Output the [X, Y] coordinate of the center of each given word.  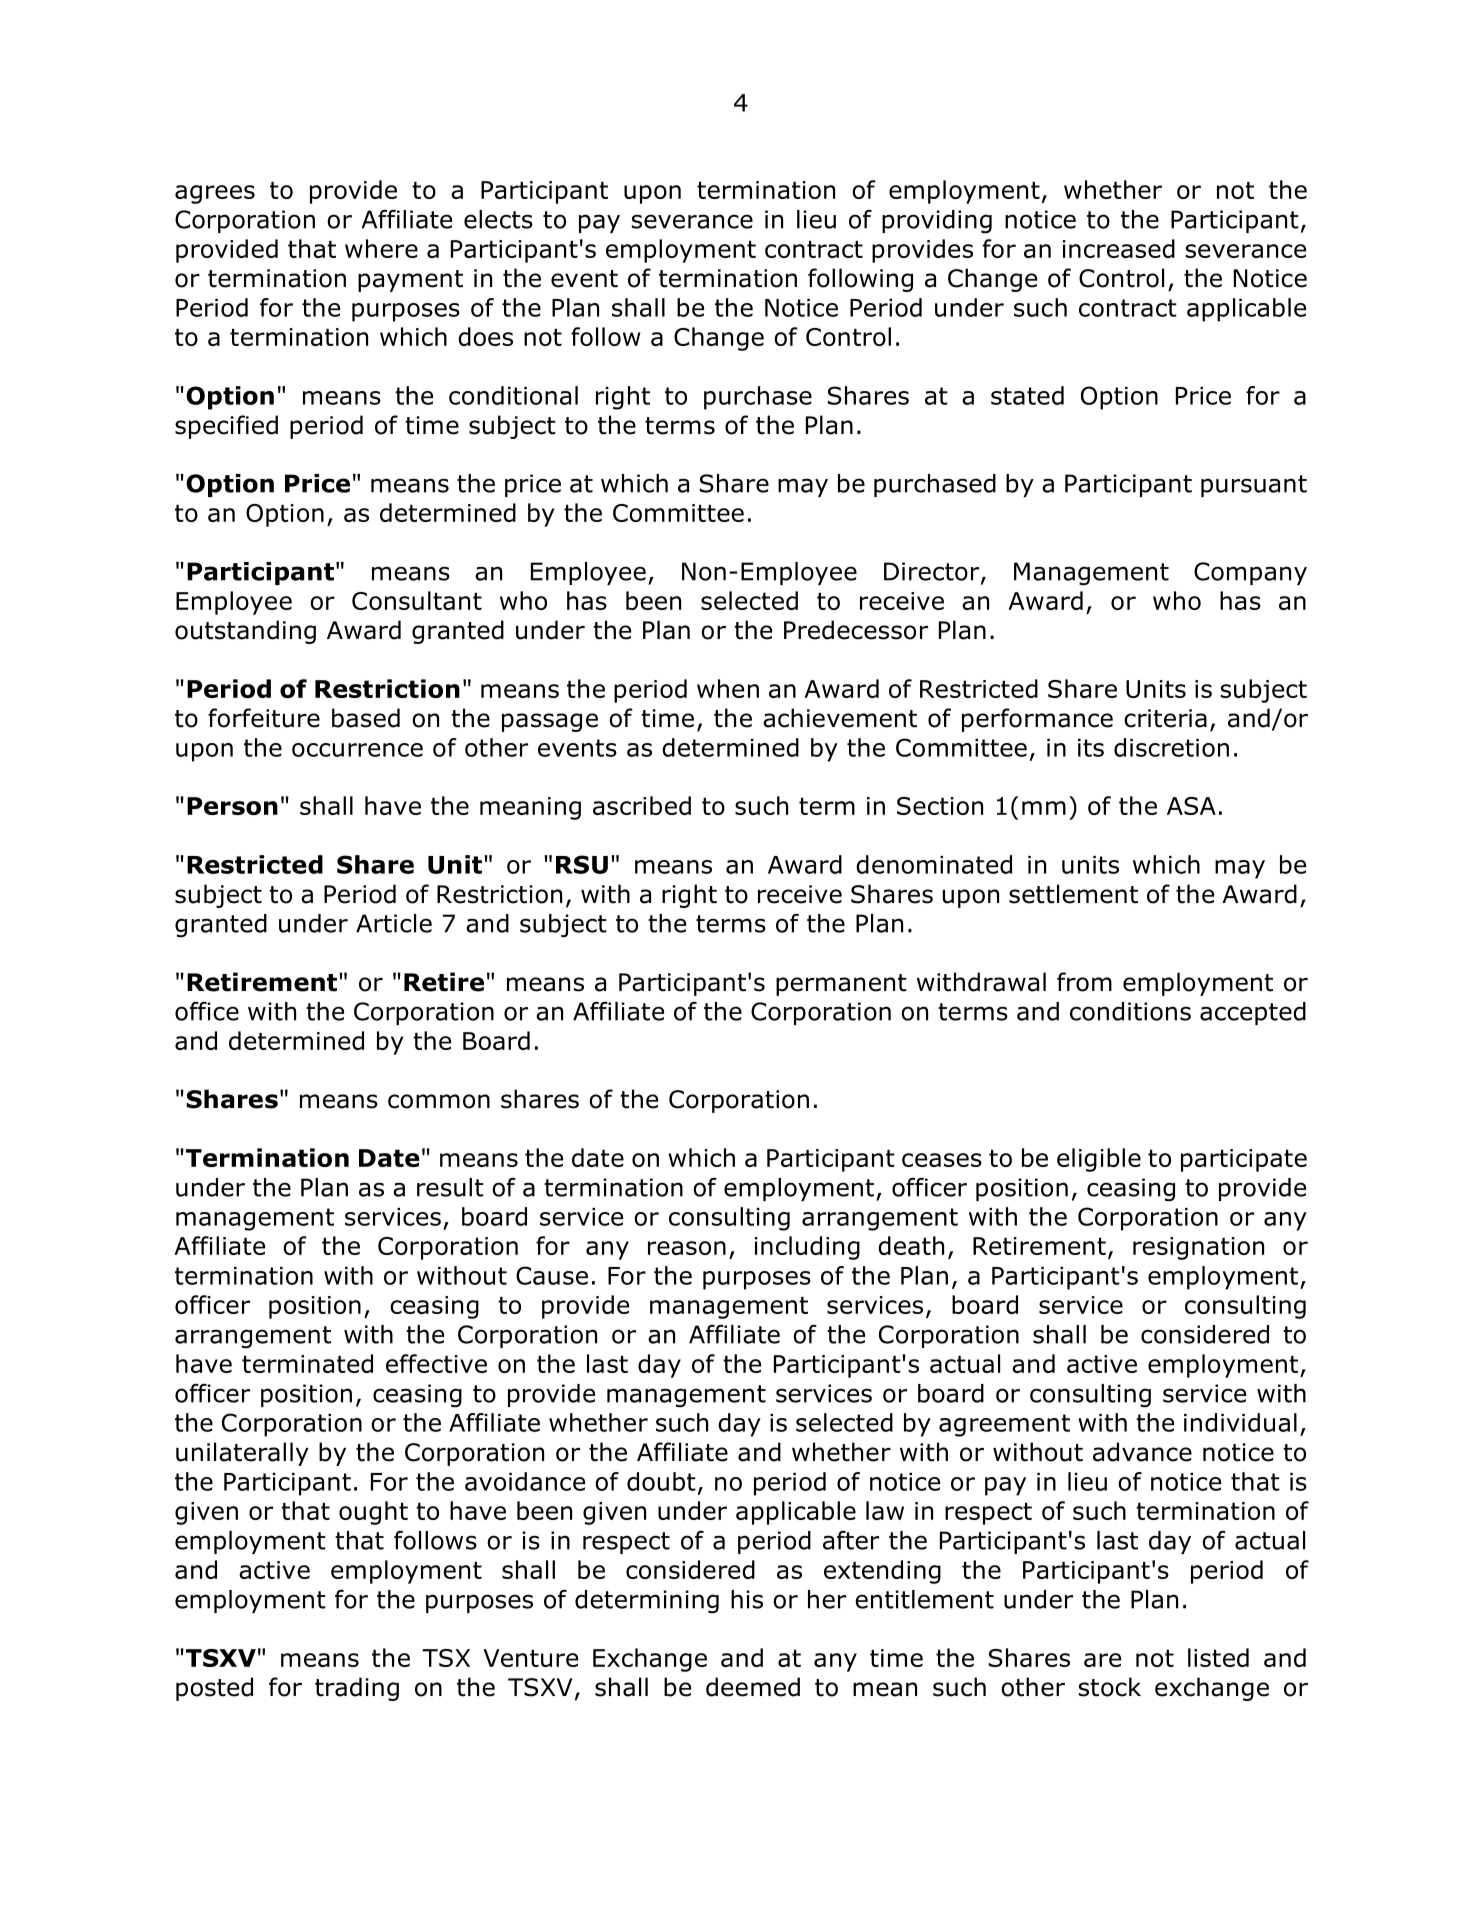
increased [1119, 248]
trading [357, 1689]
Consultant [417, 600]
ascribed [642, 805]
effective [436, 1363]
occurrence [357, 750]
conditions [1130, 1011]
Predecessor [856, 630]
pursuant [1254, 486]
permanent [841, 985]
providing [937, 222]
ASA [1191, 806]
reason [687, 1248]
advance [1142, 1452]
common [439, 1101]
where [381, 248]
